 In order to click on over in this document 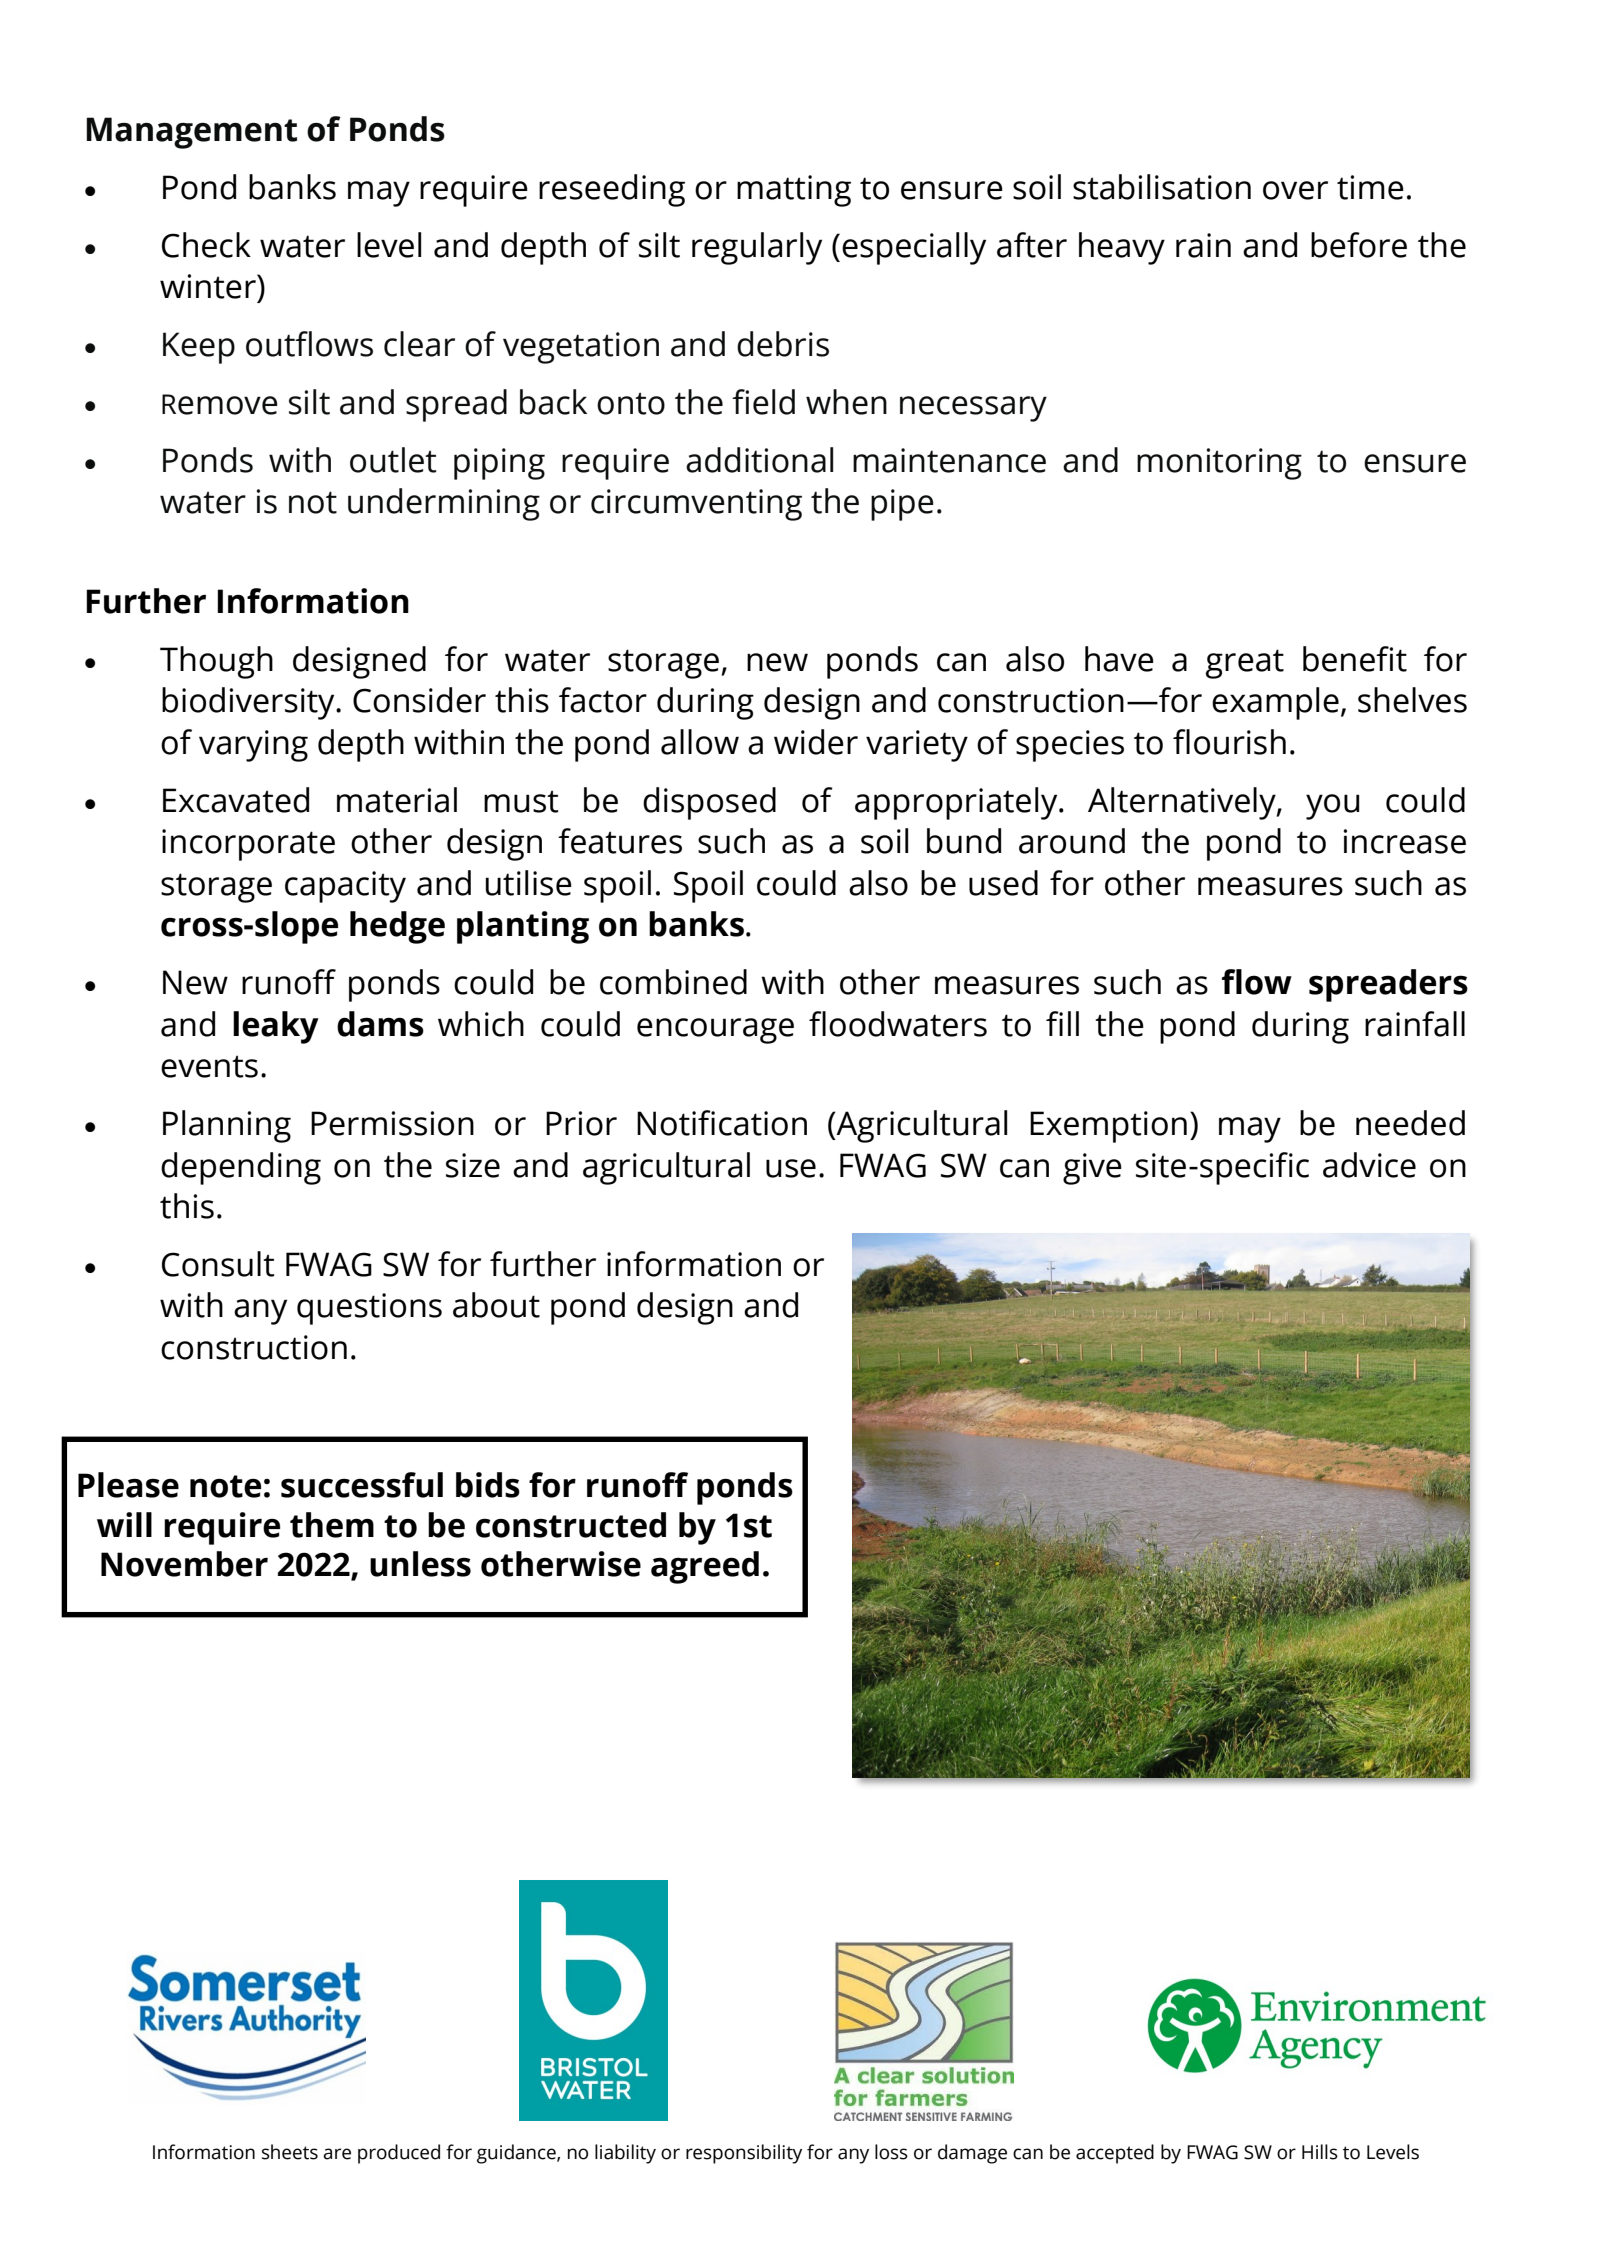, I will do `click(1295, 190)`.
